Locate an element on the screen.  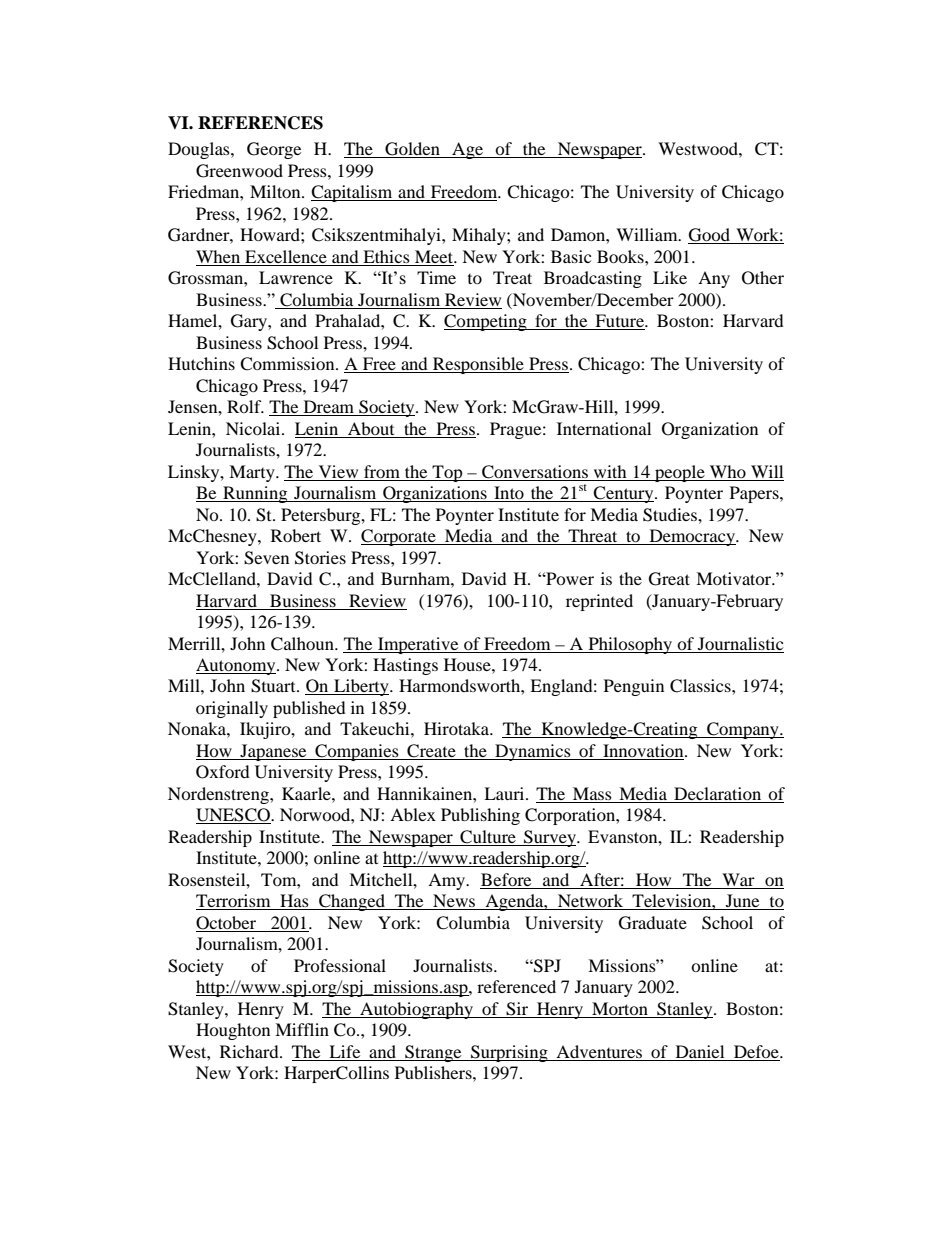
Seven is located at coordinates (266, 558).
